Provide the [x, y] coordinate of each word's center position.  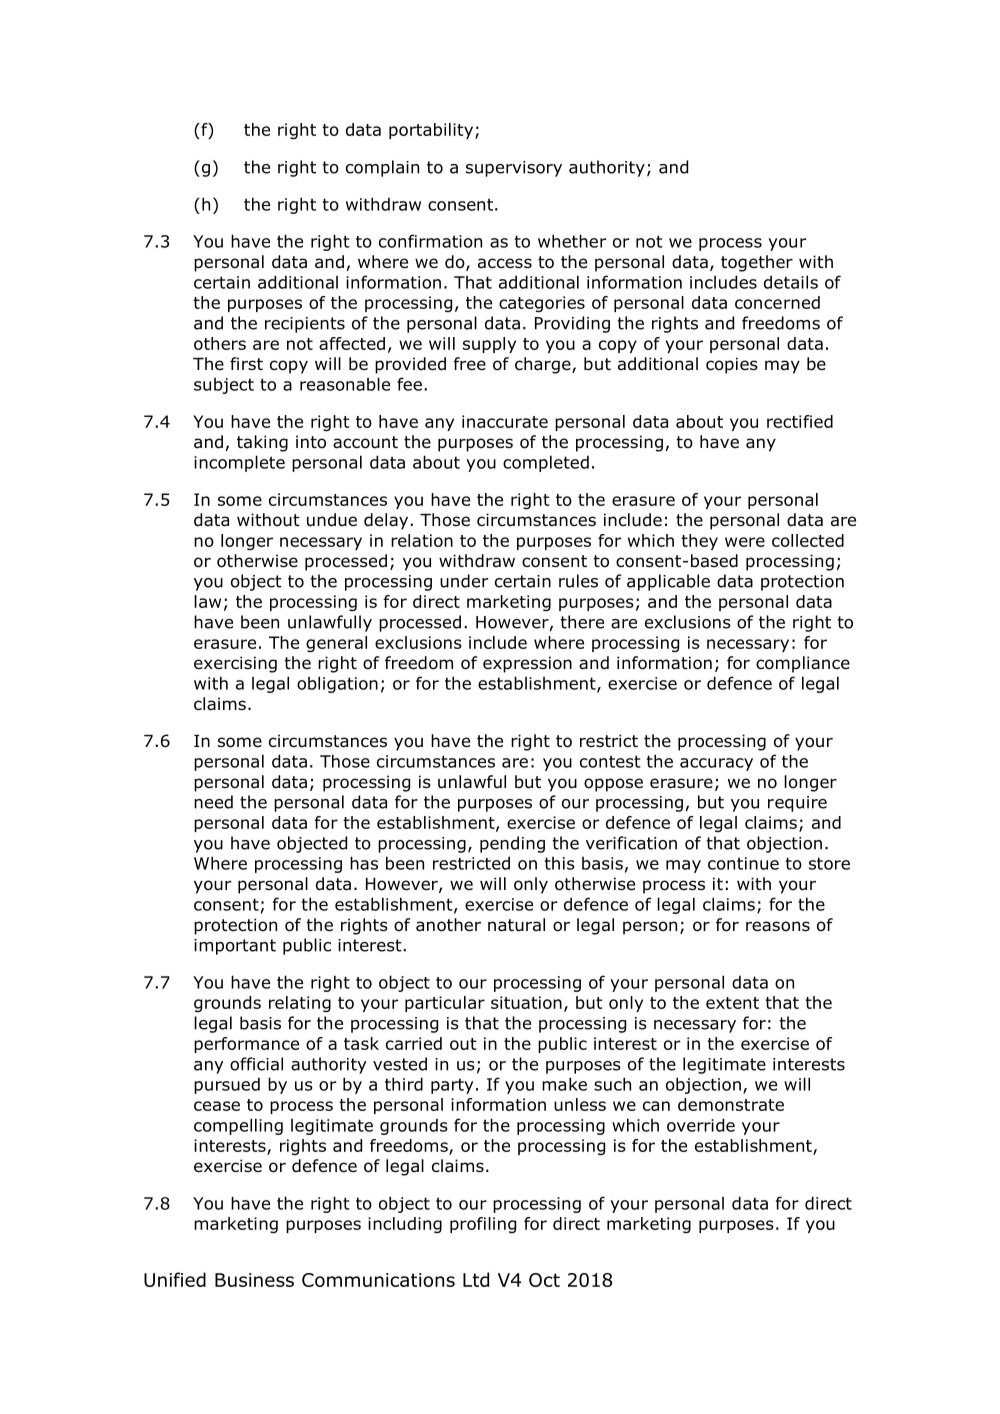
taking [262, 443]
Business [254, 1280]
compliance [803, 664]
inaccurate [505, 421]
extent [732, 1003]
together [757, 263]
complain [382, 168]
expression [527, 664]
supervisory [514, 169]
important [235, 947]
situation [526, 1002]
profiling [483, 1225]
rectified [800, 421]
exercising [235, 664]
